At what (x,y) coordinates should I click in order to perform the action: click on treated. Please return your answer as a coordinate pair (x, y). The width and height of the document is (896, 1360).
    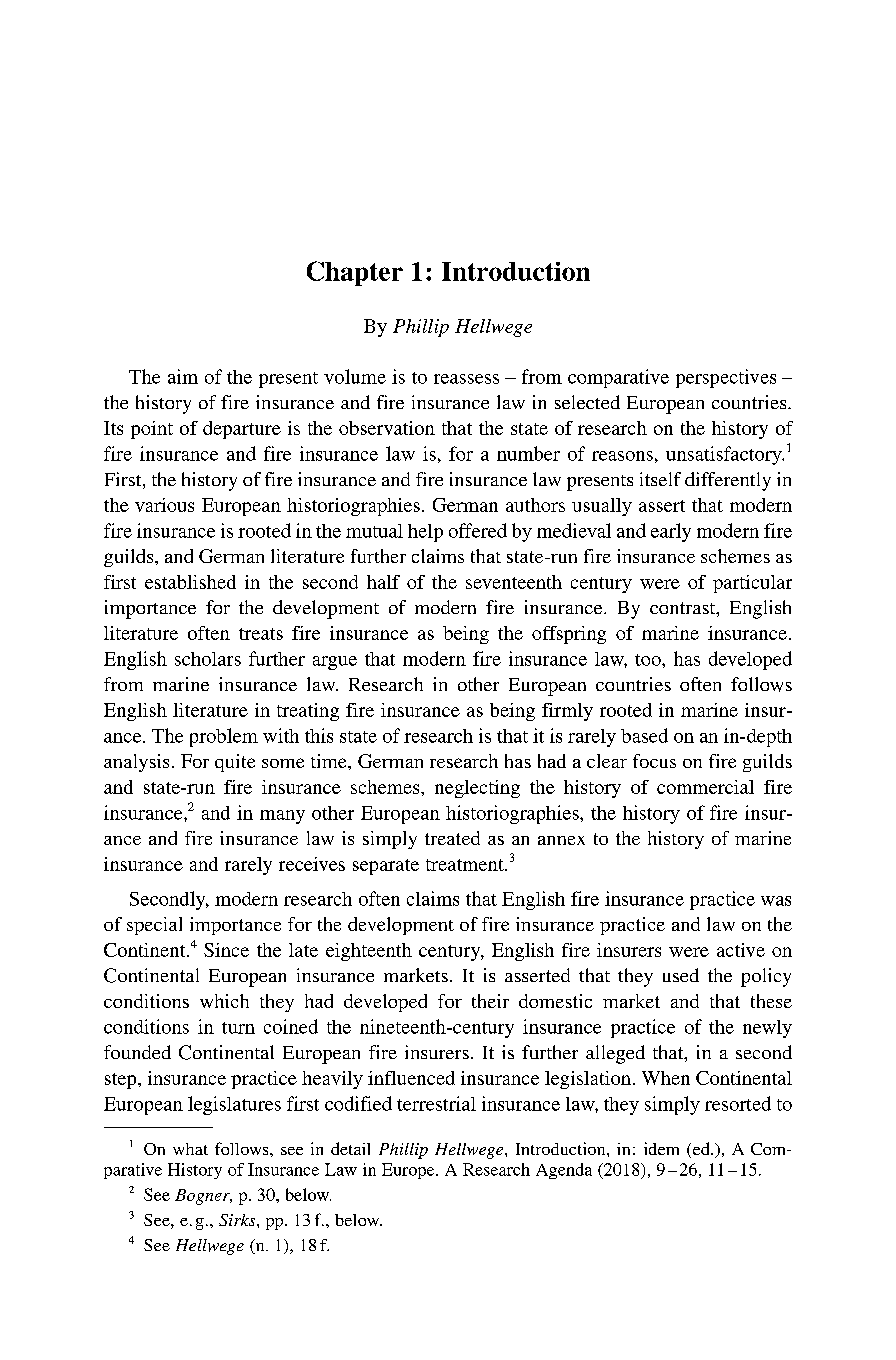
    Looking at the image, I should click on (452, 838).
